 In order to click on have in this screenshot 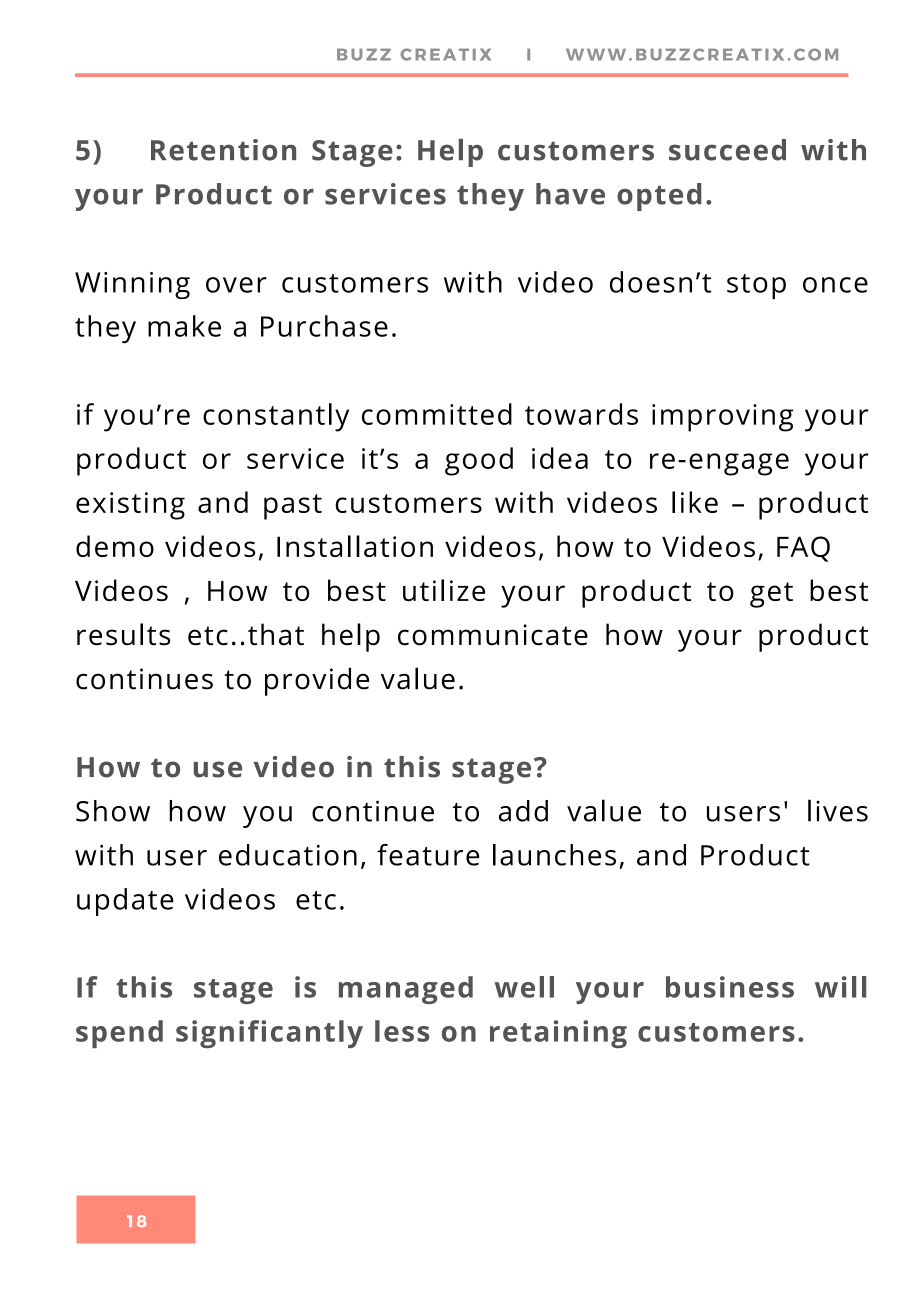, I will do `click(570, 194)`.
